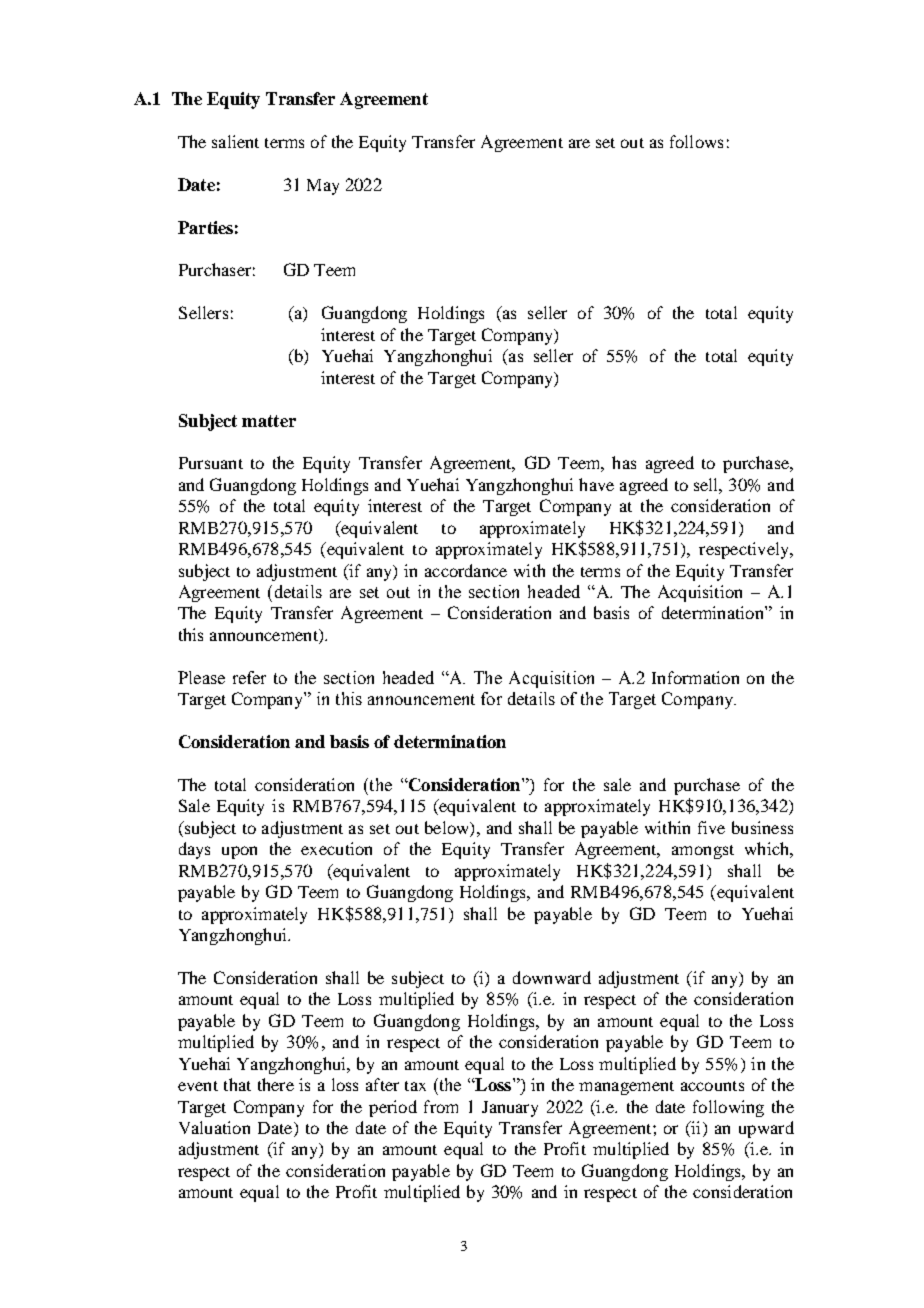  What do you see at coordinates (276, 1084) in the page?
I see `there` at bounding box center [276, 1084].
